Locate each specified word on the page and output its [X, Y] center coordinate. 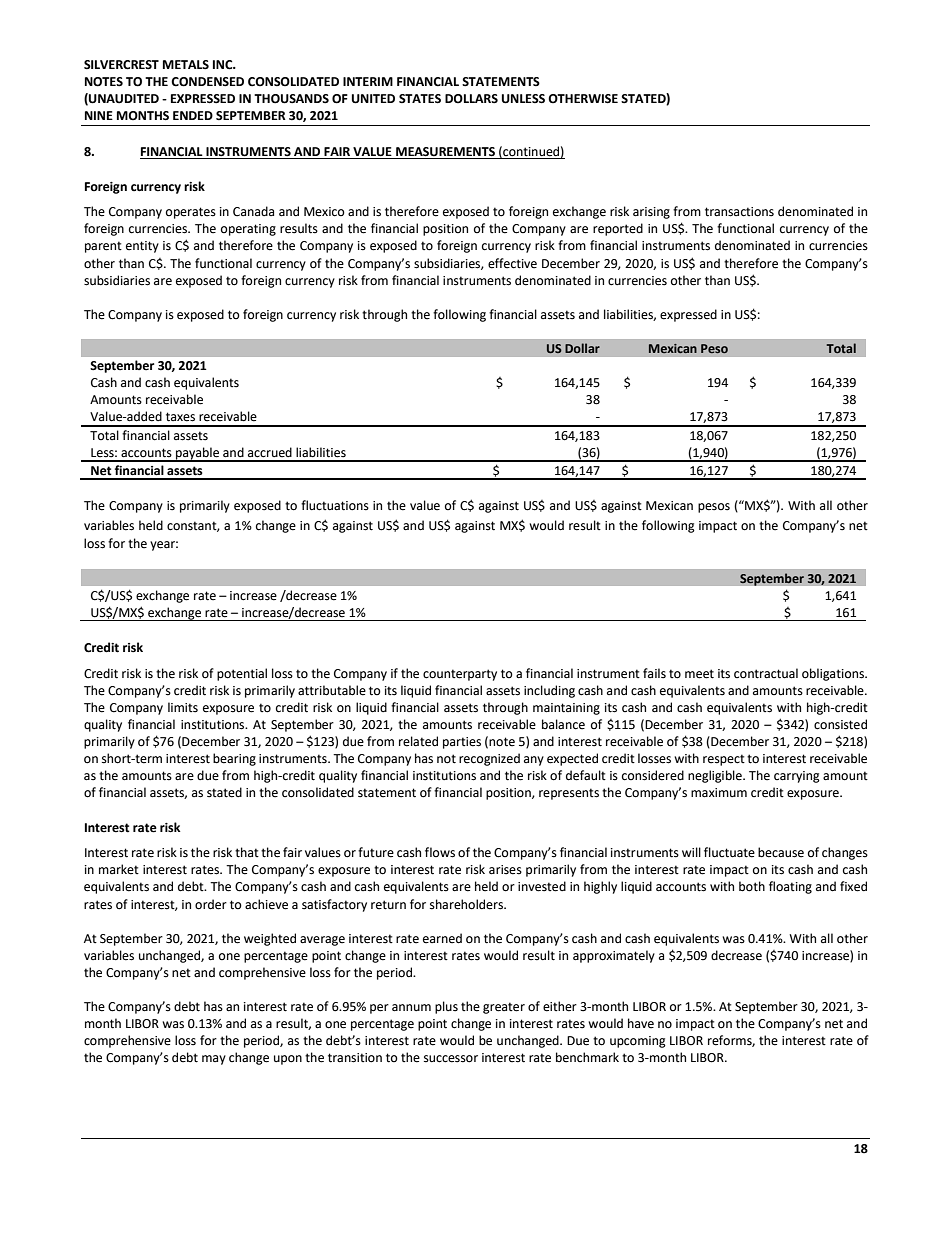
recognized [489, 759]
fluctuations [335, 505]
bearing [234, 759]
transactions [739, 212]
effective [512, 263]
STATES [420, 99]
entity [142, 247]
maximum [719, 792]
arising [651, 213]
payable [198, 454]
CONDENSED [207, 82]
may [214, 1060]
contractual [766, 673]
